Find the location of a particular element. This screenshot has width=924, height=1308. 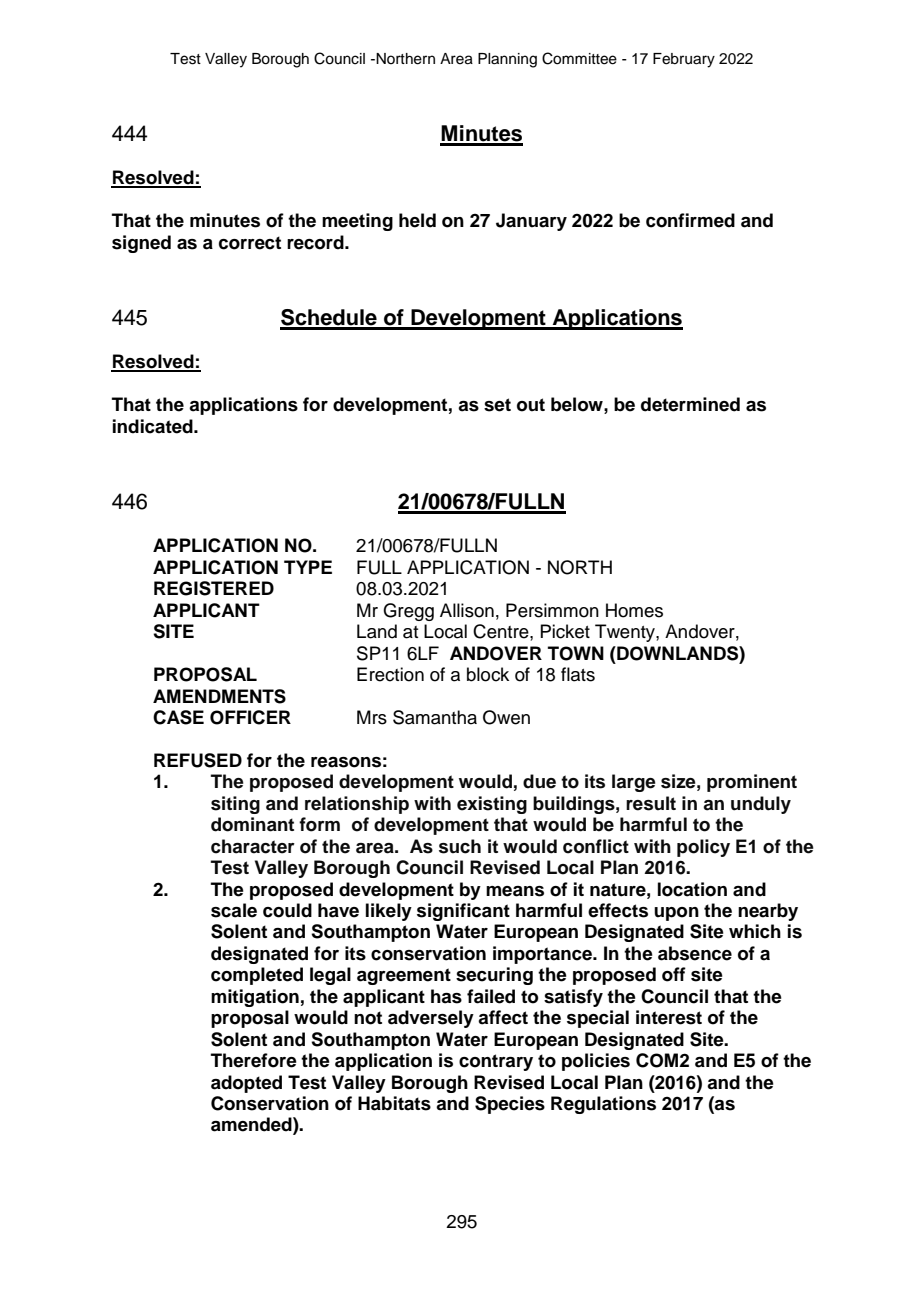

correct is located at coordinates (250, 243).
